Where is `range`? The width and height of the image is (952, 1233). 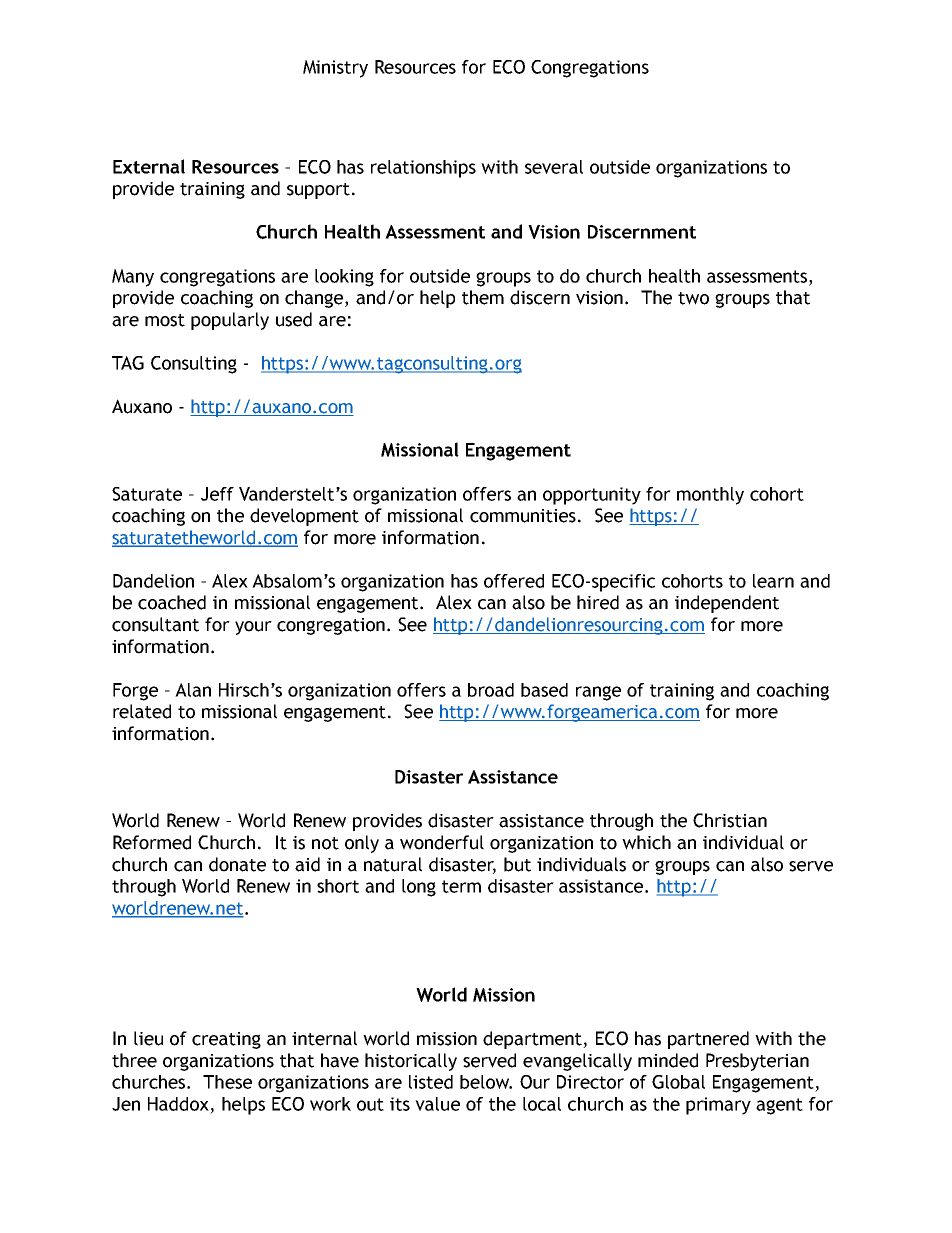 range is located at coordinates (598, 693).
